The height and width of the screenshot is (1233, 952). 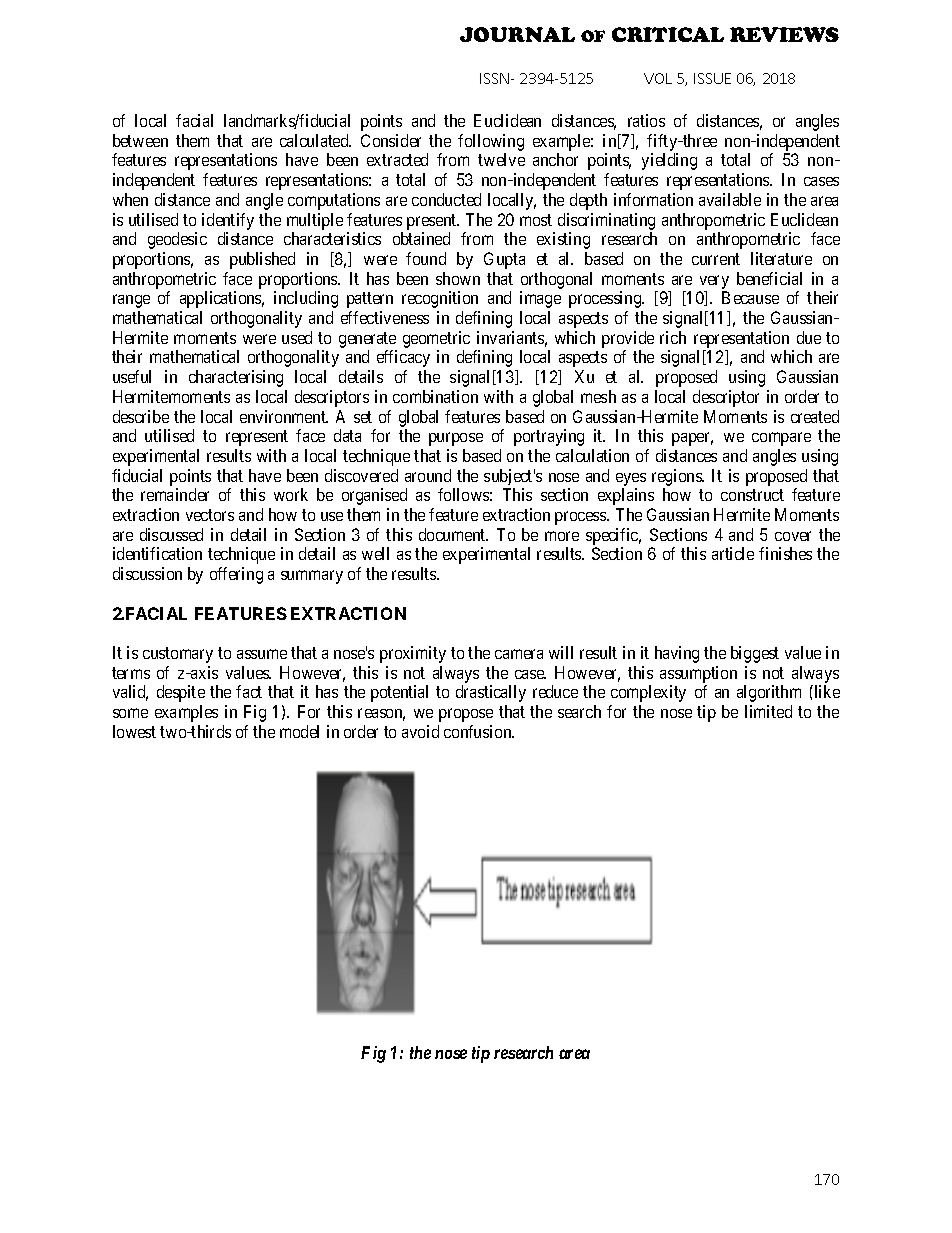 What do you see at coordinates (815, 416) in the screenshot?
I see `created` at bounding box center [815, 416].
